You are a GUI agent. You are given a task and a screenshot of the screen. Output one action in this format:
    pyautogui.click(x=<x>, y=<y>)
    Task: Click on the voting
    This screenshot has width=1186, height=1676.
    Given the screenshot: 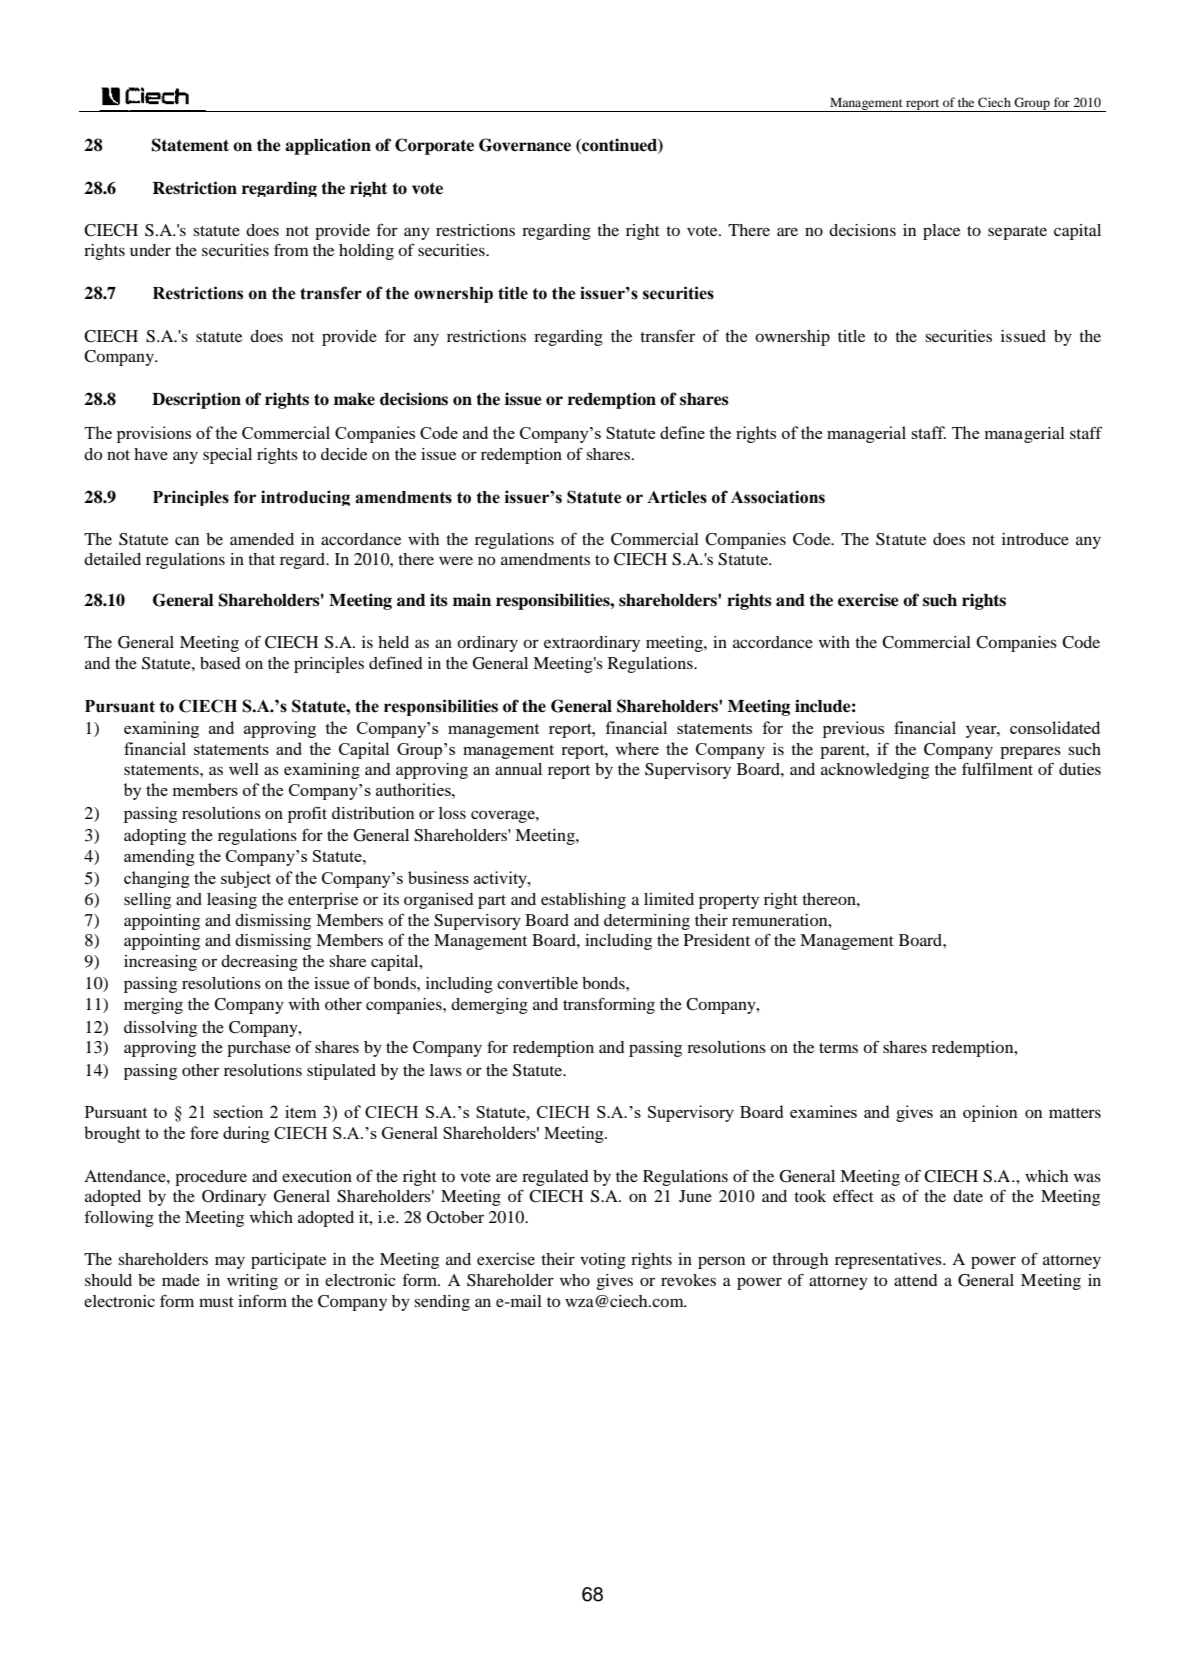 What is the action you would take?
    pyautogui.click(x=603, y=1261)
